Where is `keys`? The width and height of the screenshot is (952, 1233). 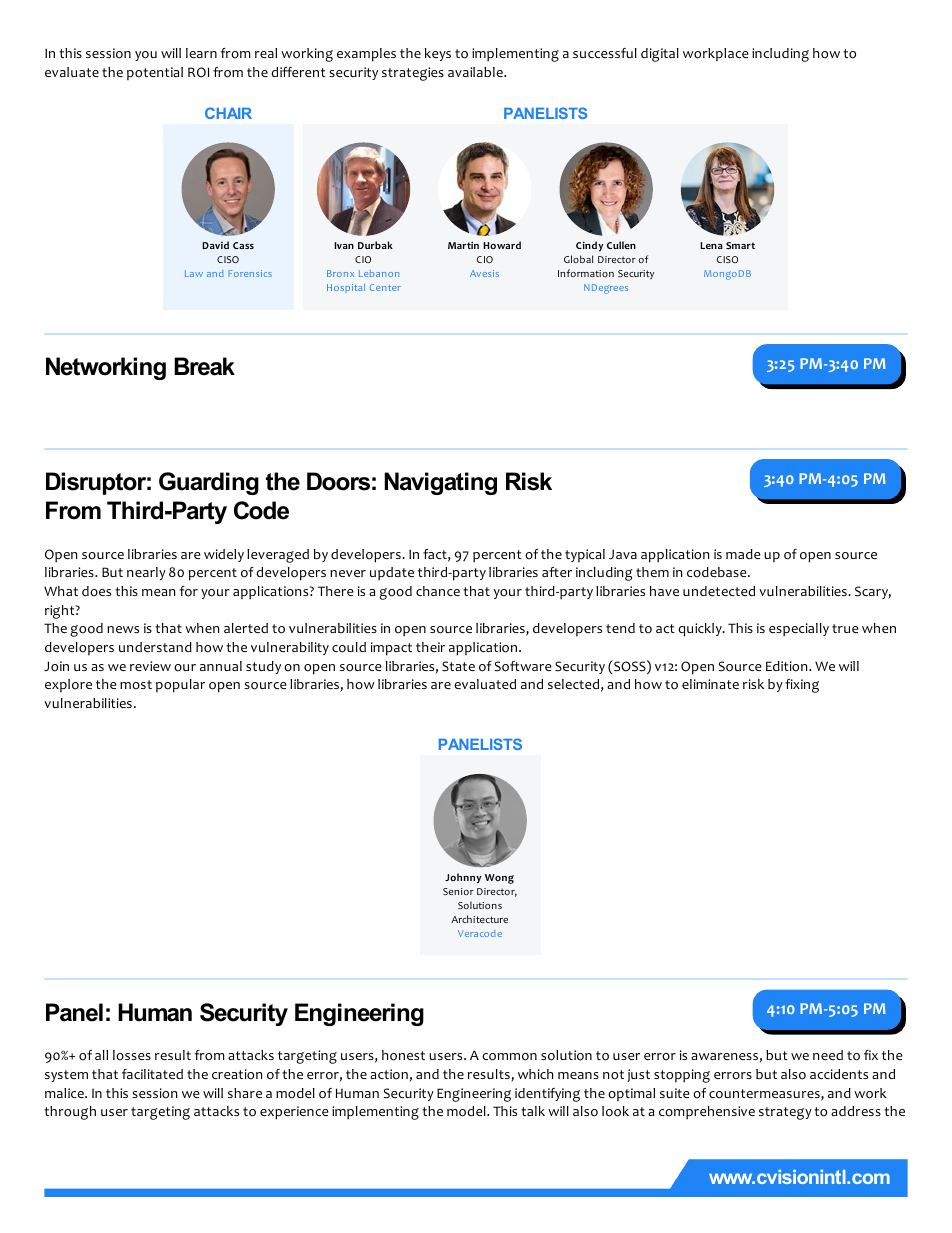
keys is located at coordinates (438, 54).
